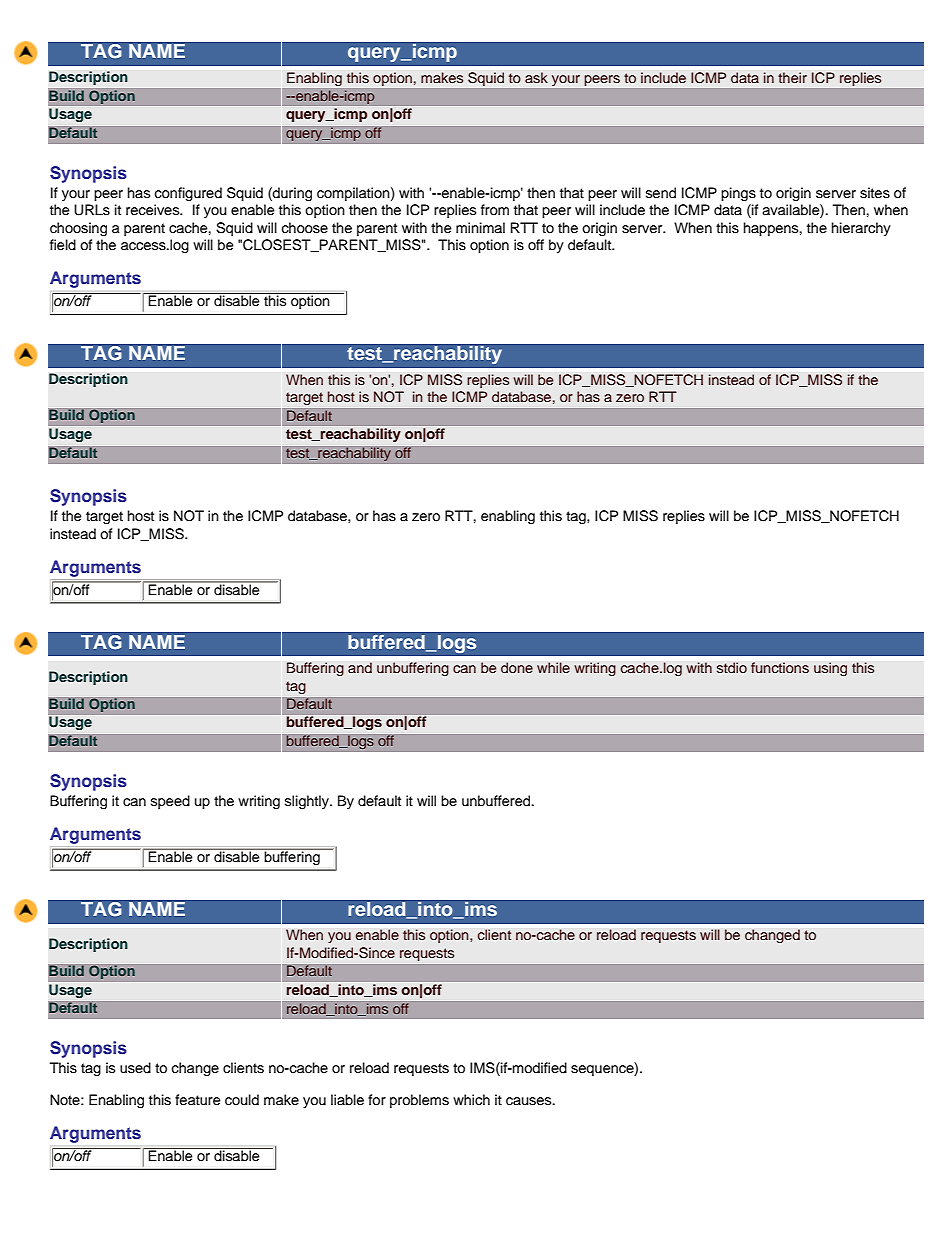 The image size is (952, 1233). I want to click on used, so click(135, 1068).
